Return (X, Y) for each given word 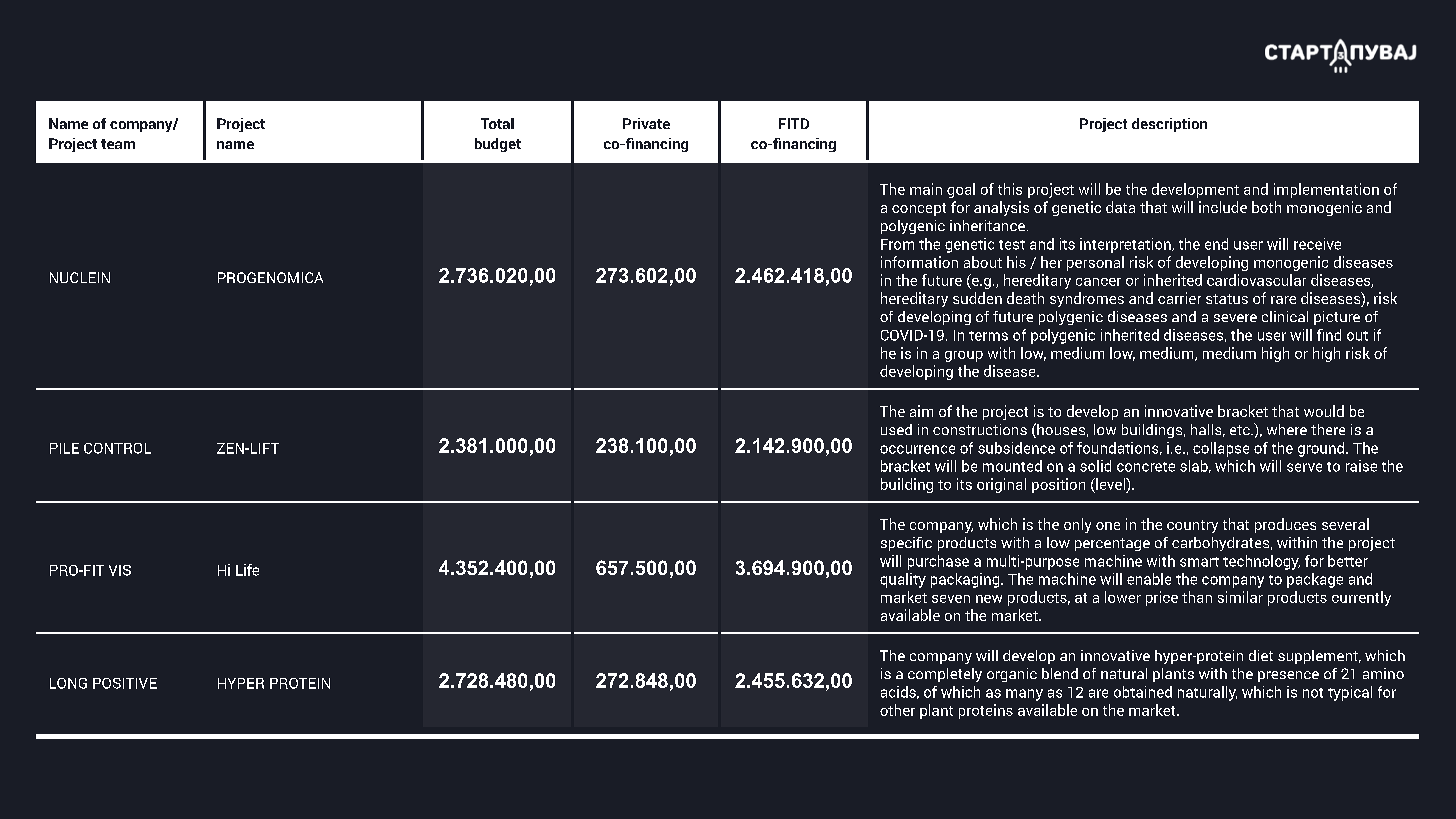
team (118, 144)
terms (988, 336)
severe (1235, 318)
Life (247, 570)
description (1169, 125)
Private (646, 123)
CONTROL (117, 448)
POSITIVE (125, 683)
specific (906, 544)
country (1192, 526)
